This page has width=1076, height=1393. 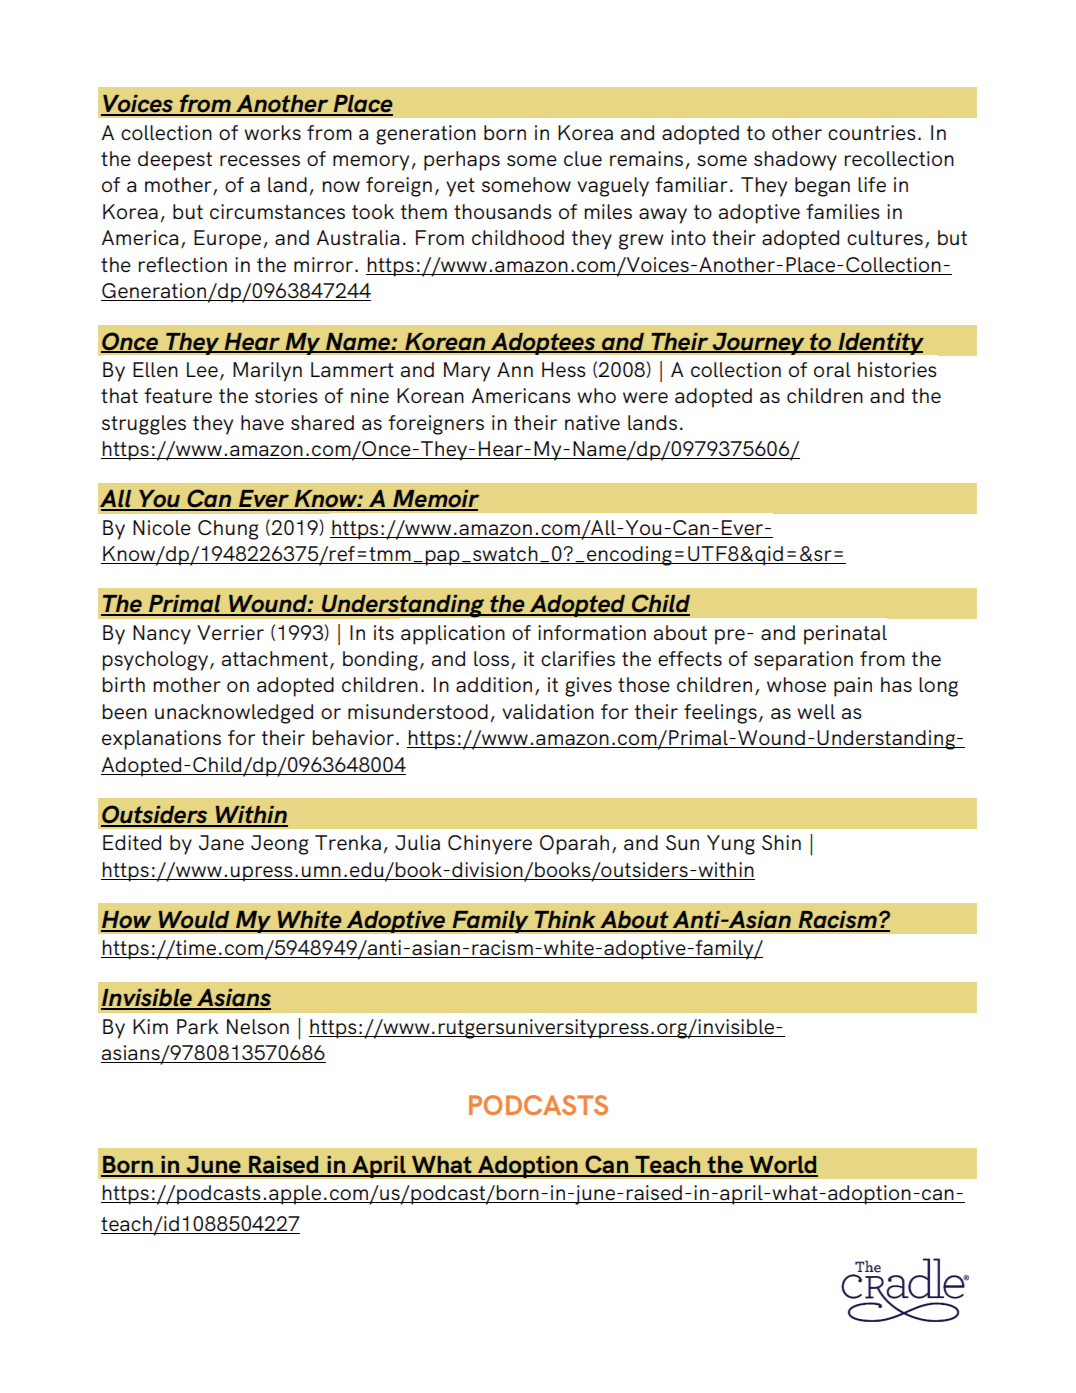 I want to click on began, so click(x=822, y=187).
